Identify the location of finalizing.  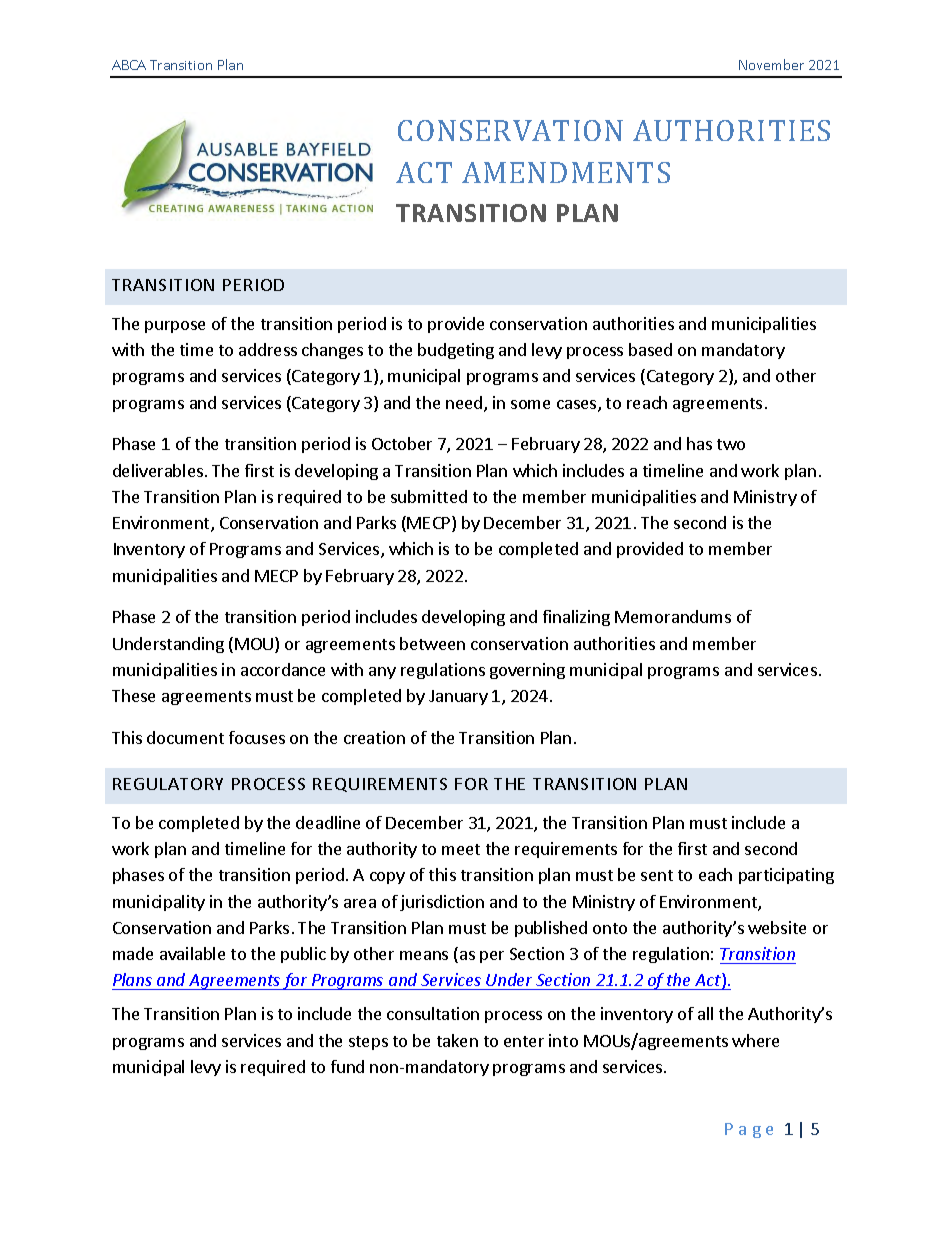
(576, 618).
